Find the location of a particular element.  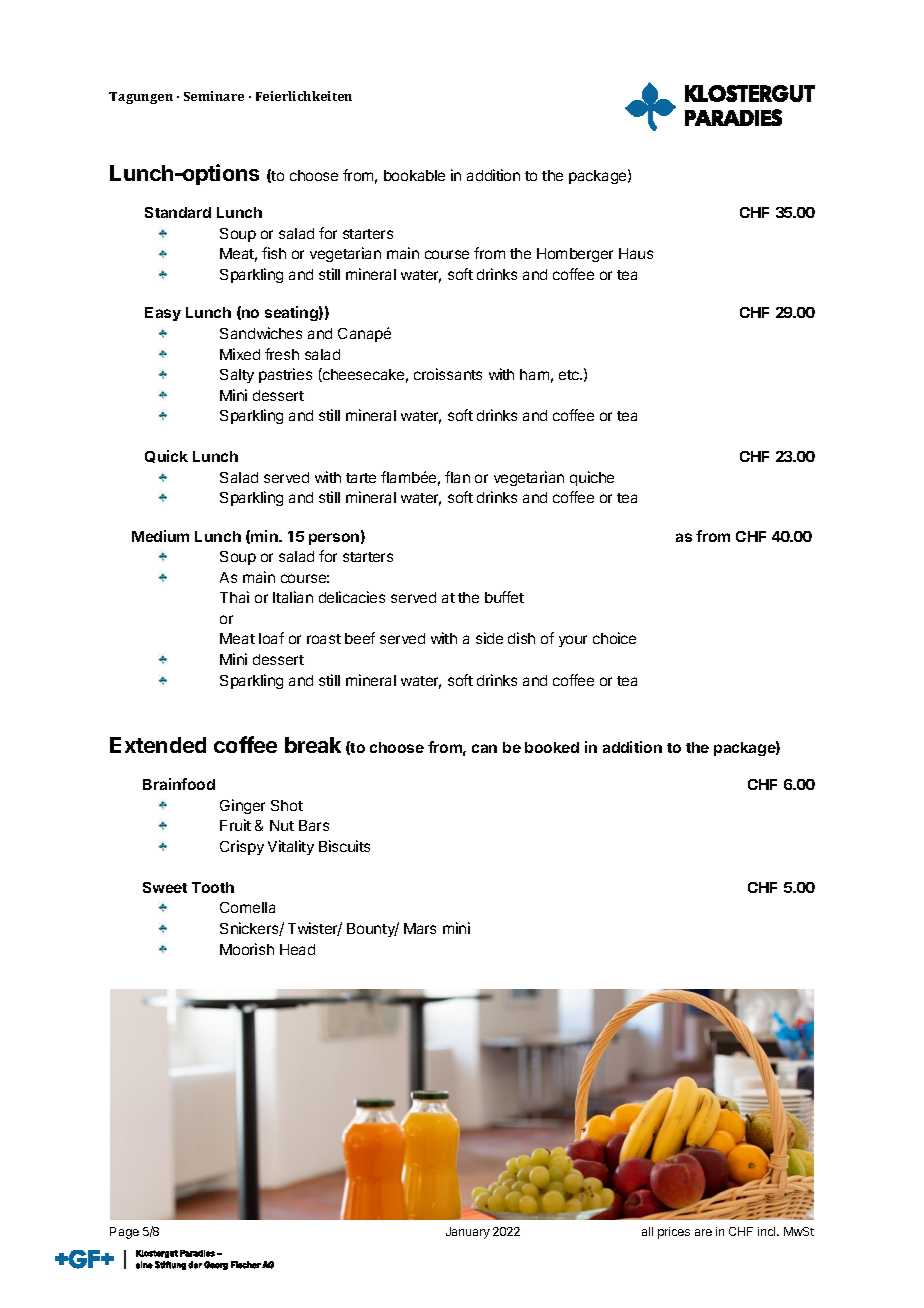

prices is located at coordinates (674, 1233).
